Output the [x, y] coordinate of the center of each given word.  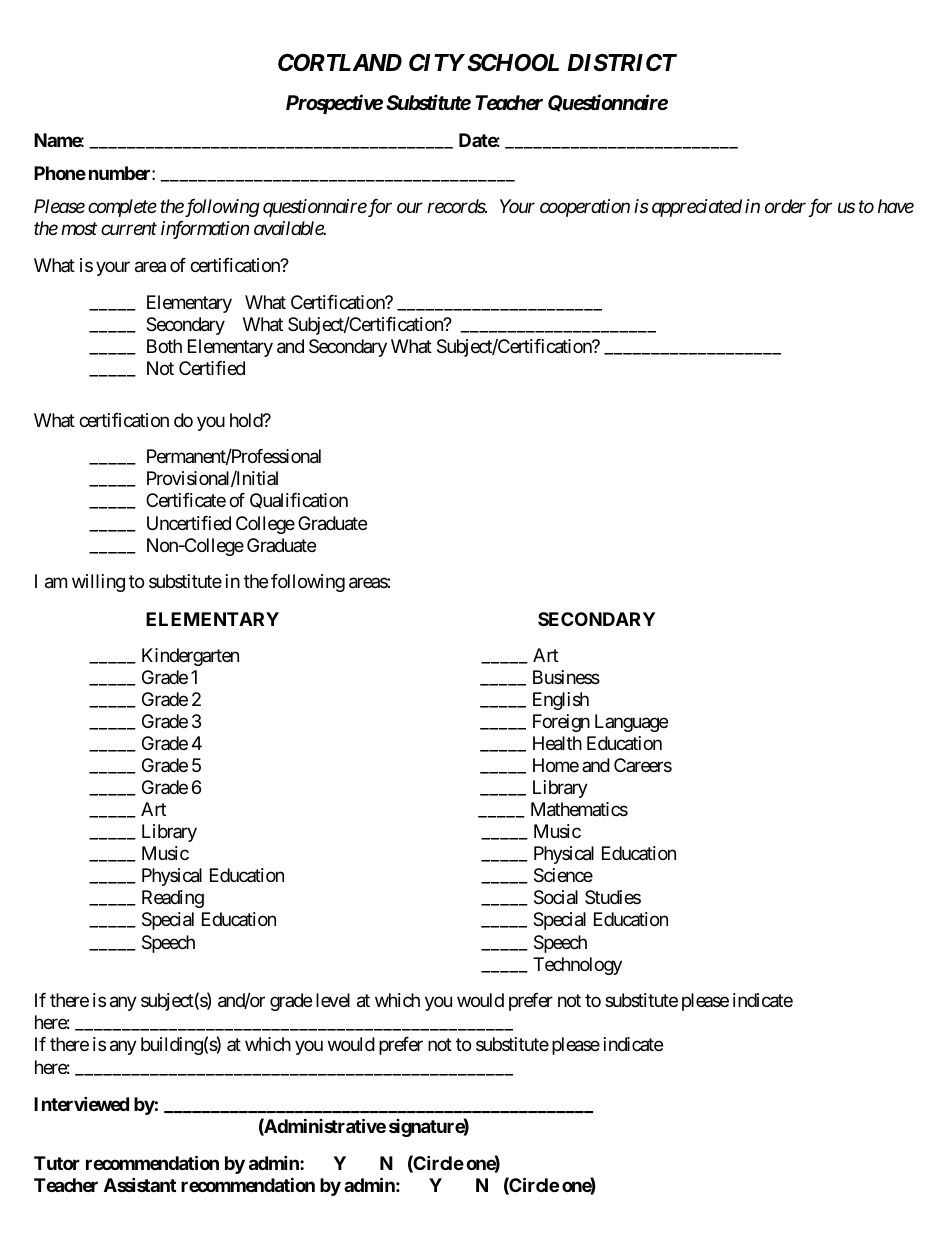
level [333, 1000]
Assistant [140, 1184]
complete [122, 208]
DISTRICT [622, 63]
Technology [577, 966]
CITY [437, 62]
